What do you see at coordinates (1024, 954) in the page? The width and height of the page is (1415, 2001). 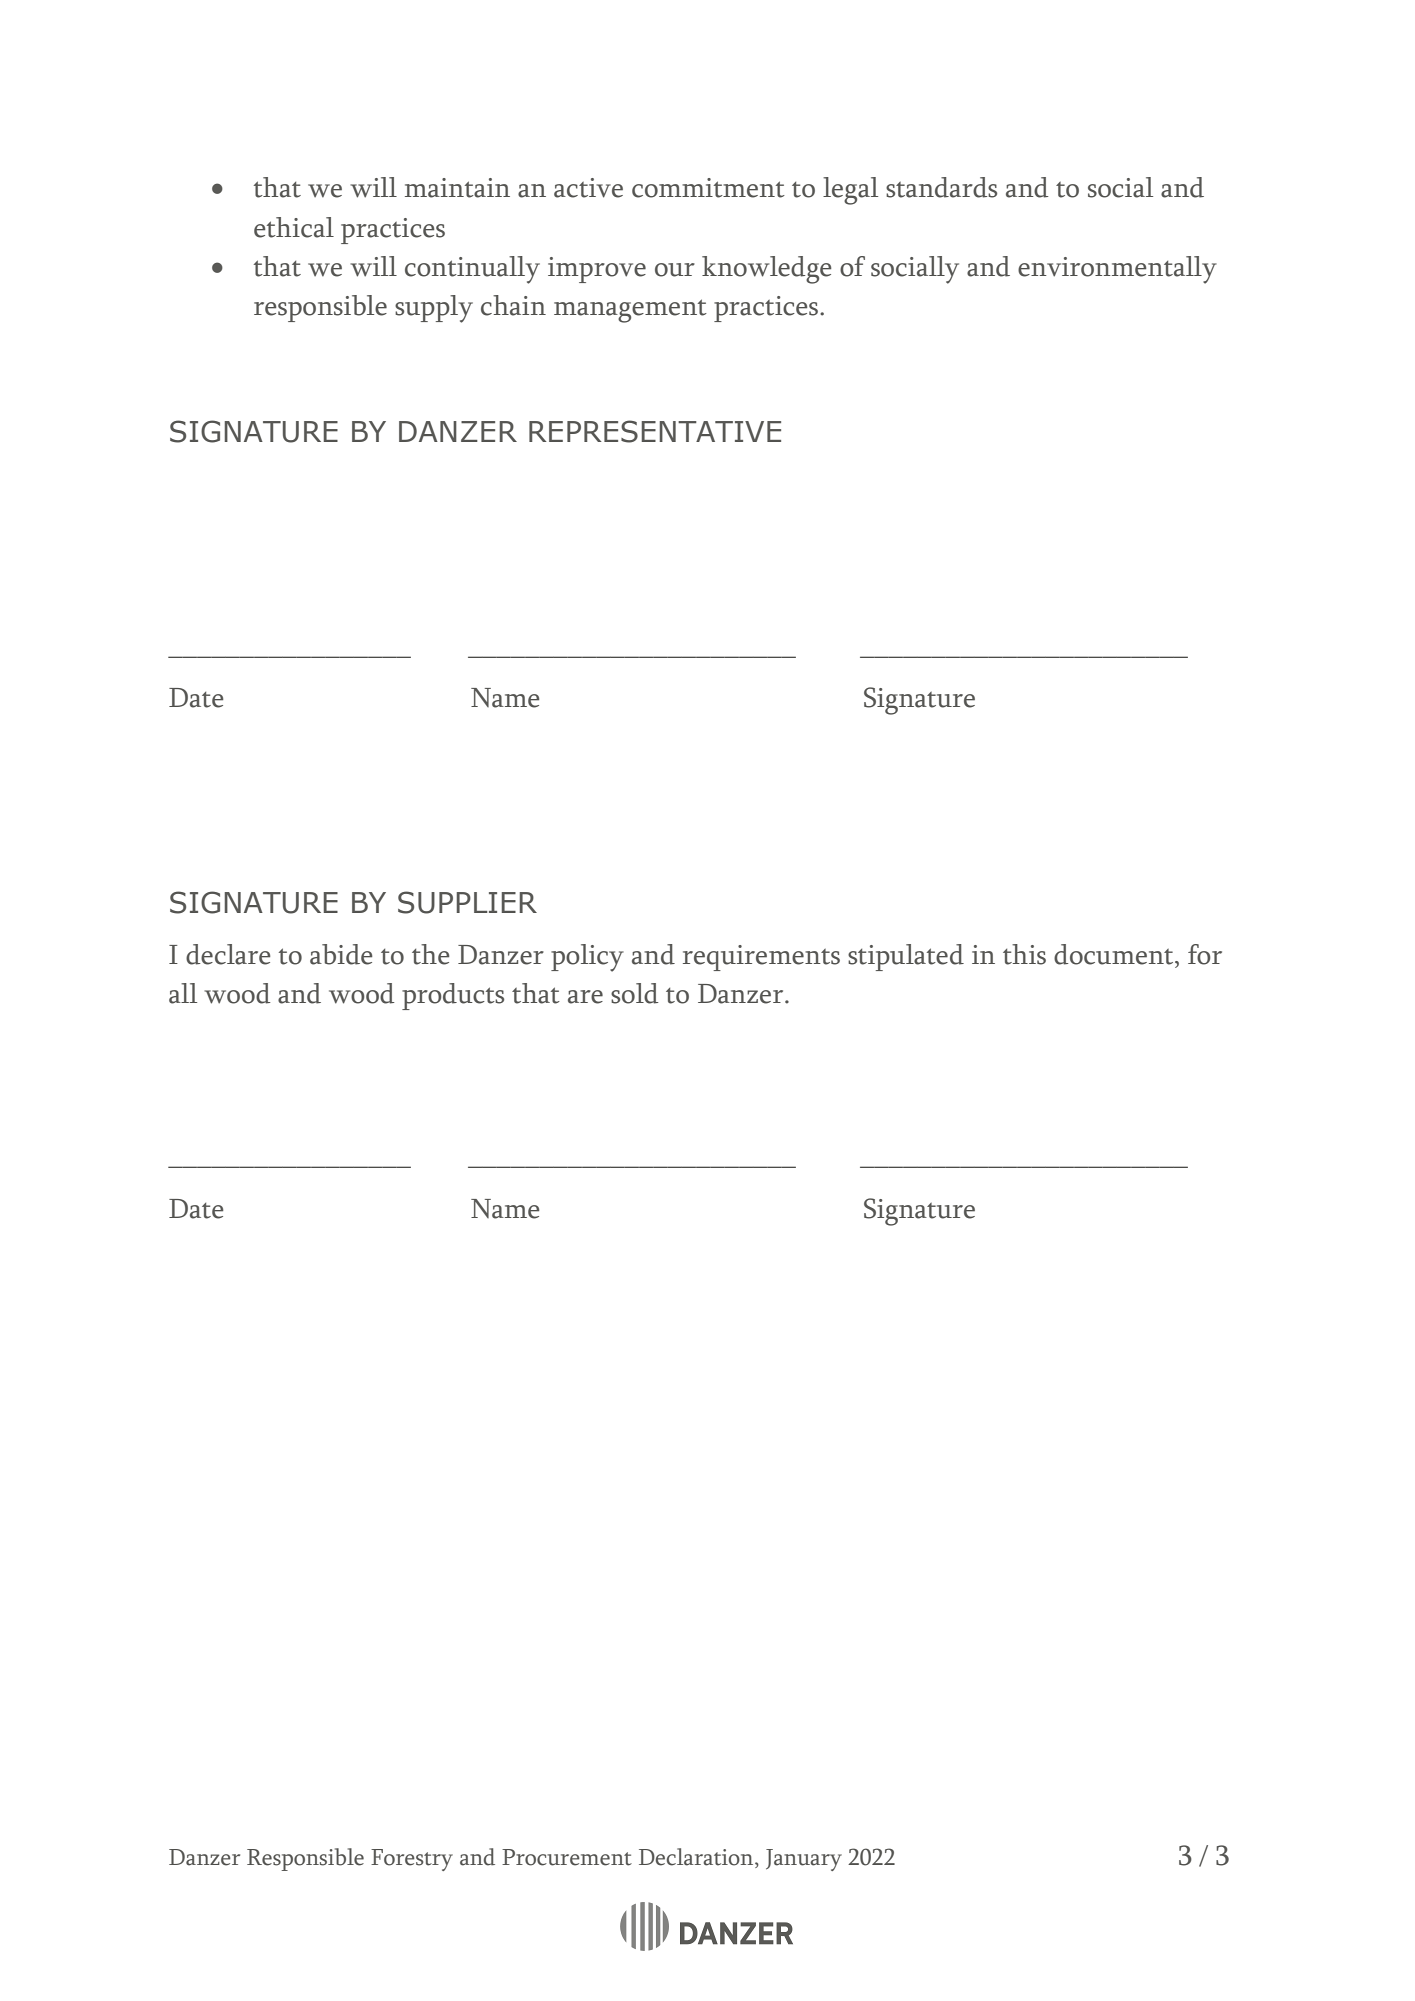 I see `this` at bounding box center [1024, 954].
